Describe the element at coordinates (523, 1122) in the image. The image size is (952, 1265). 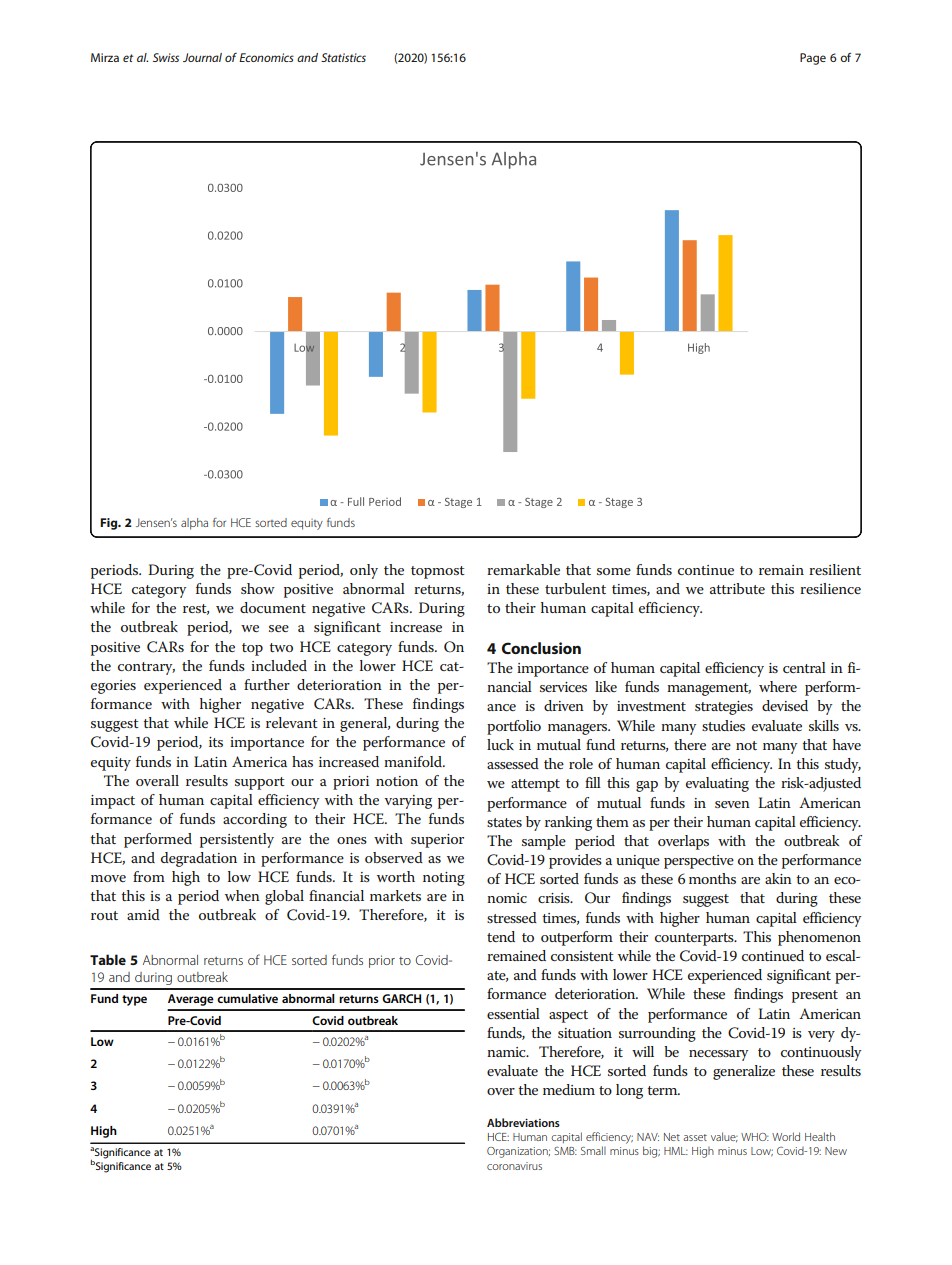
I see `Abbreviations` at that location.
